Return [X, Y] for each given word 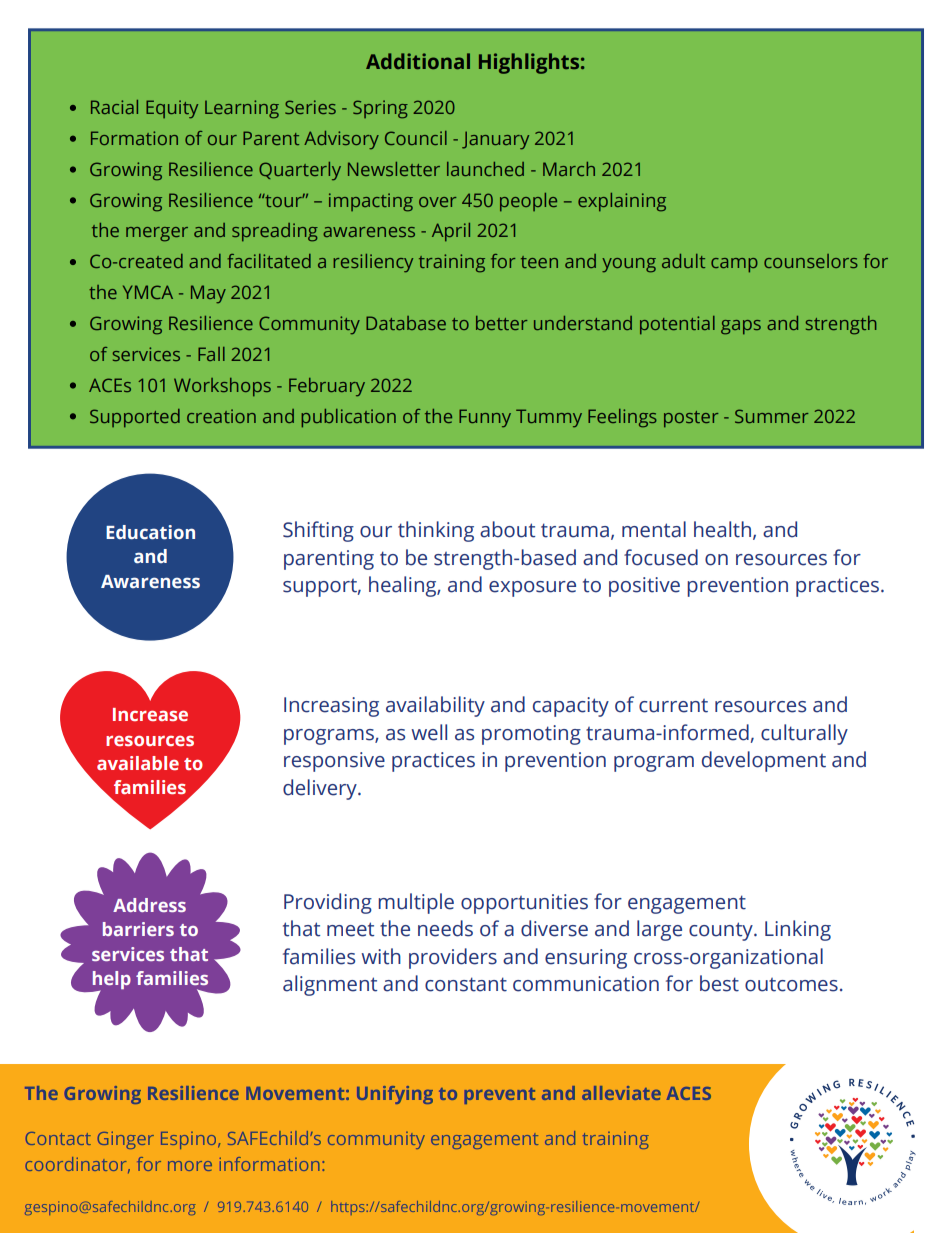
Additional [418, 61]
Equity [172, 109]
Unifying [395, 1095]
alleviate [621, 1093]
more [190, 1166]
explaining [622, 202]
